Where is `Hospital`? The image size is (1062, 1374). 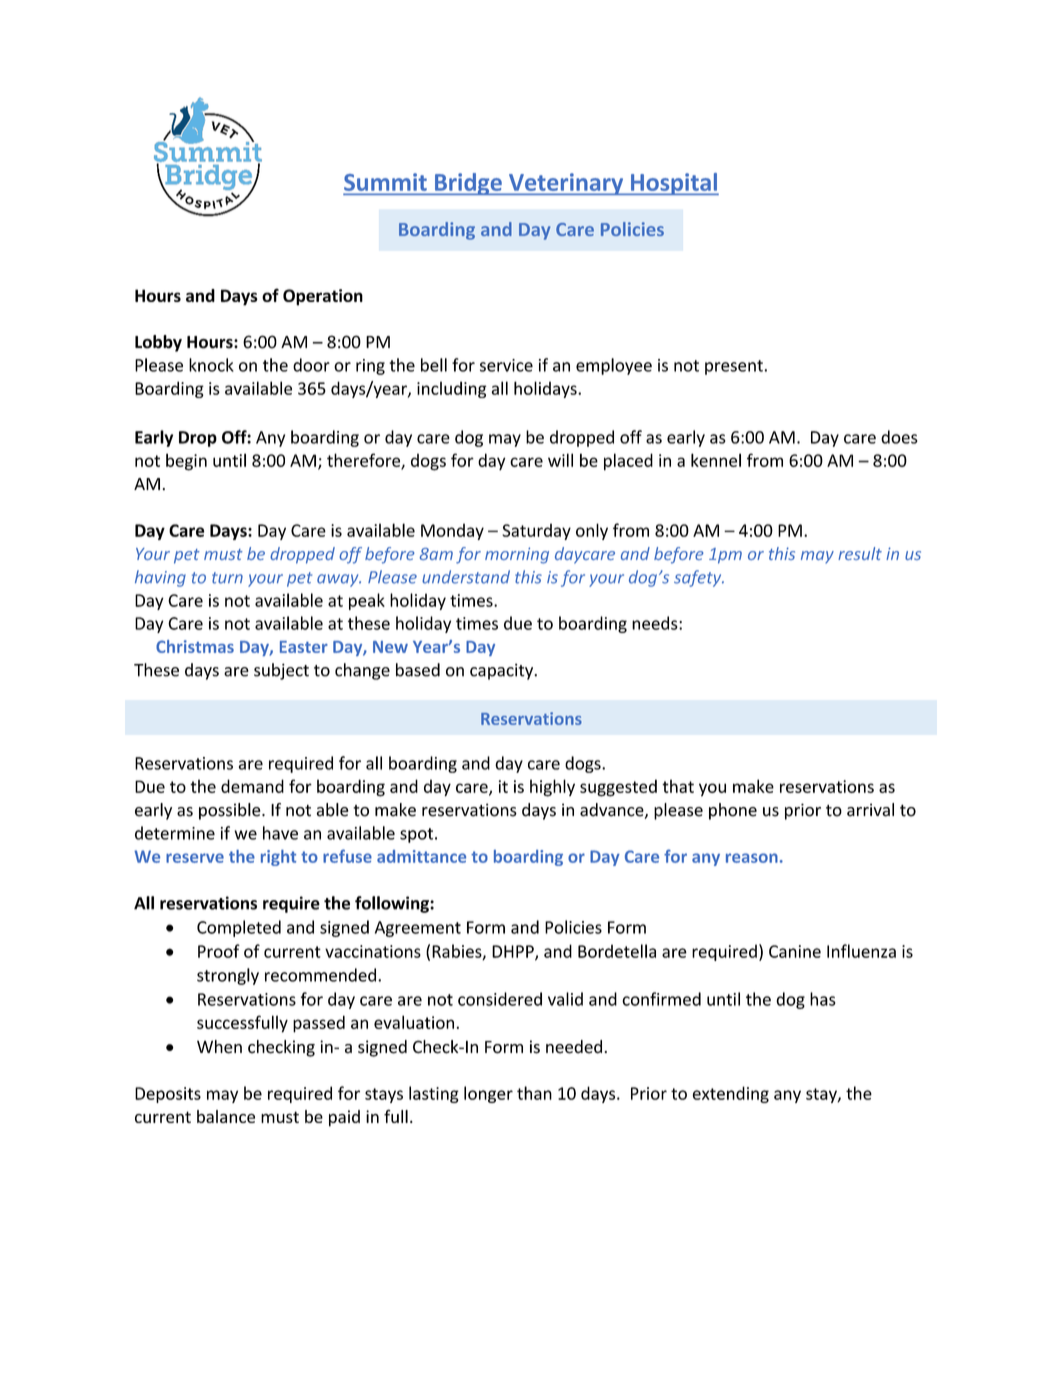 Hospital is located at coordinates (674, 184).
